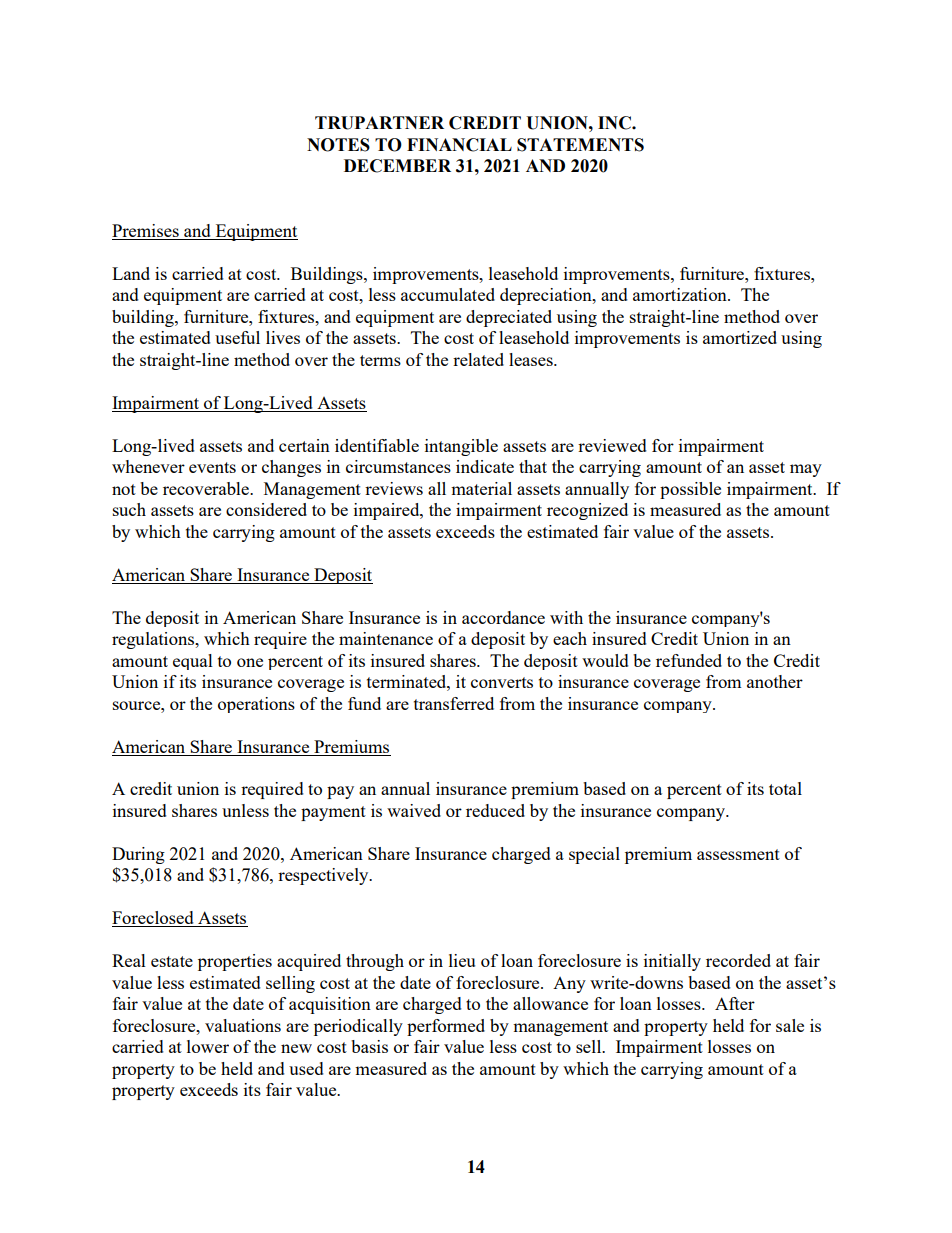 This page has height=1233, width=952. I want to click on INC, so click(615, 123).
